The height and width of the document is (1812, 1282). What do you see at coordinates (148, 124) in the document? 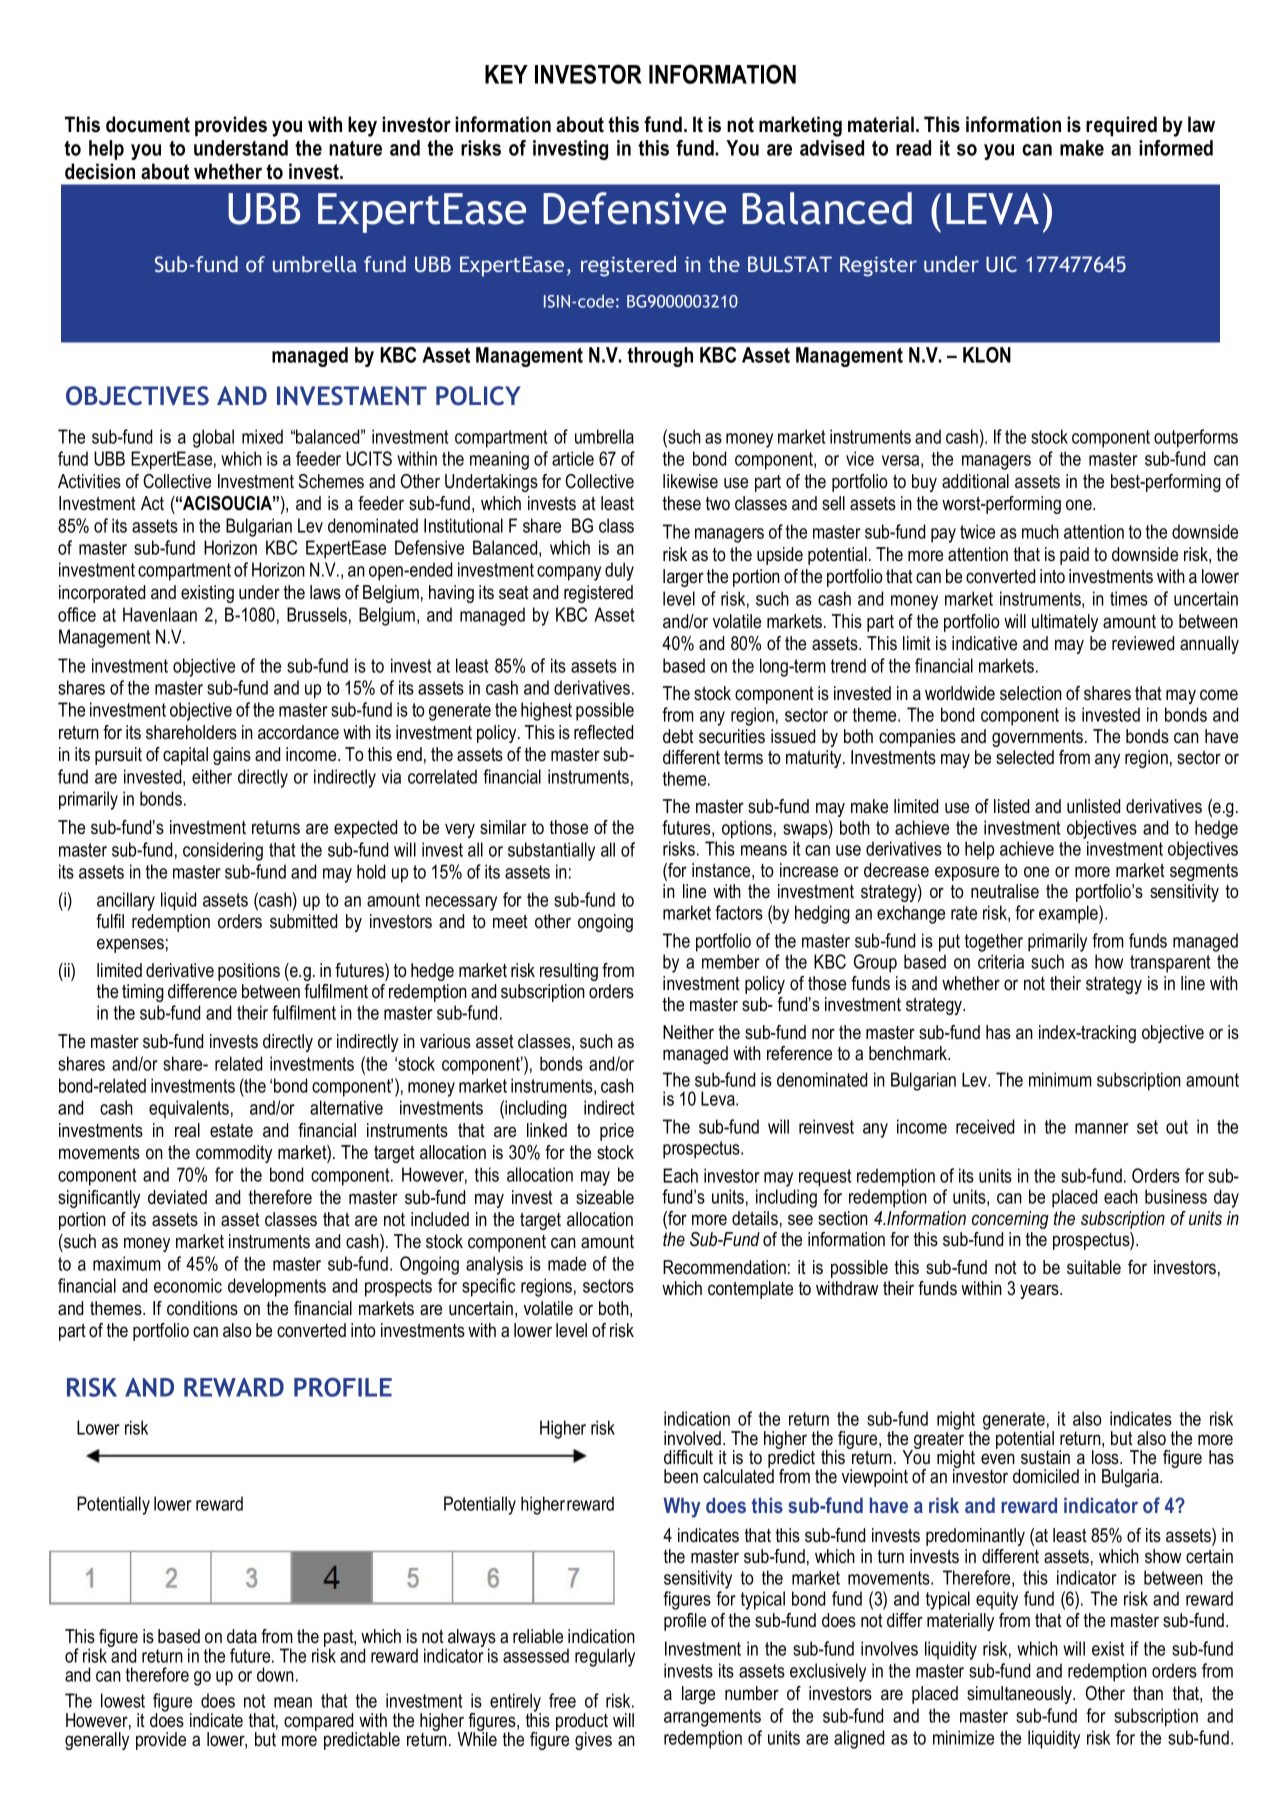
I see `document` at bounding box center [148, 124].
